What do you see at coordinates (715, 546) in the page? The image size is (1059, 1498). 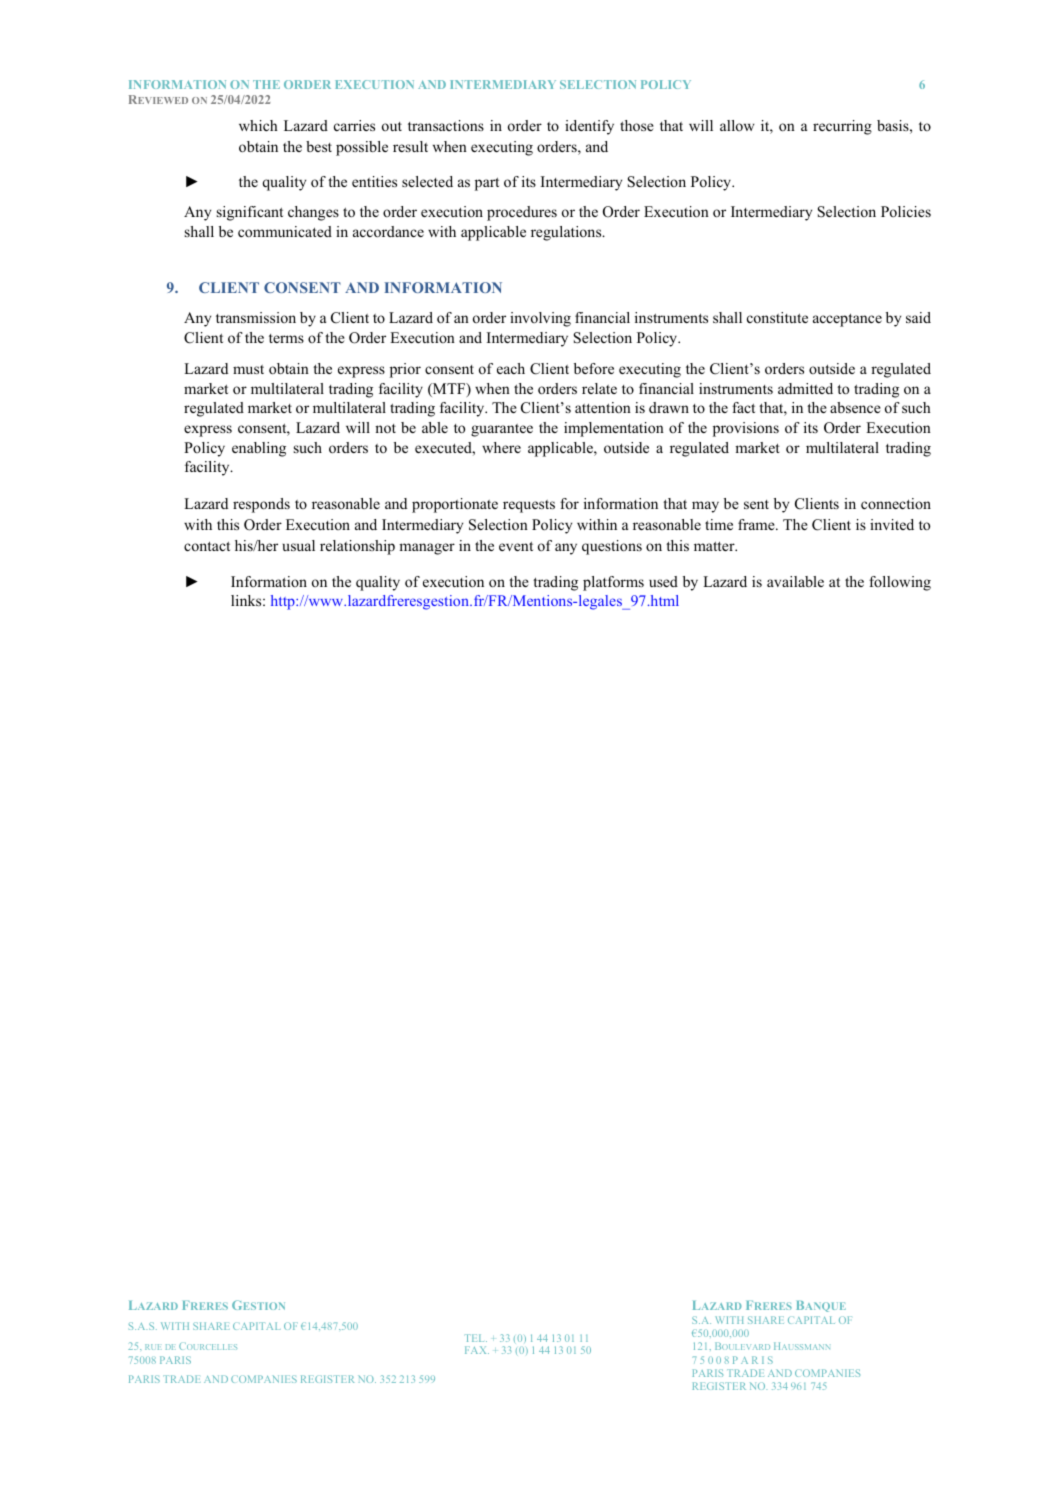 I see `matter` at bounding box center [715, 546].
